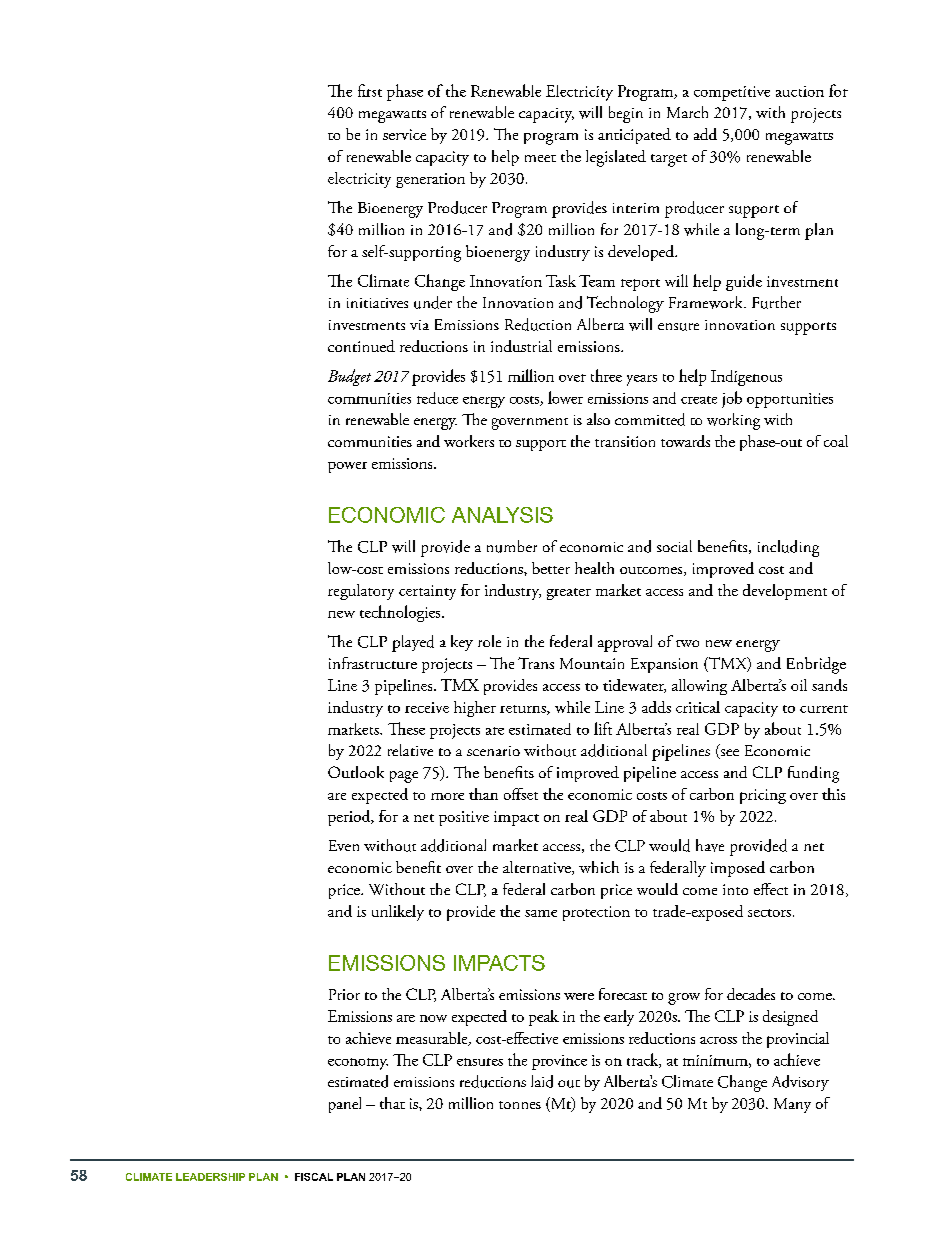  What do you see at coordinates (792, 1105) in the screenshot?
I see `Many` at bounding box center [792, 1105].
